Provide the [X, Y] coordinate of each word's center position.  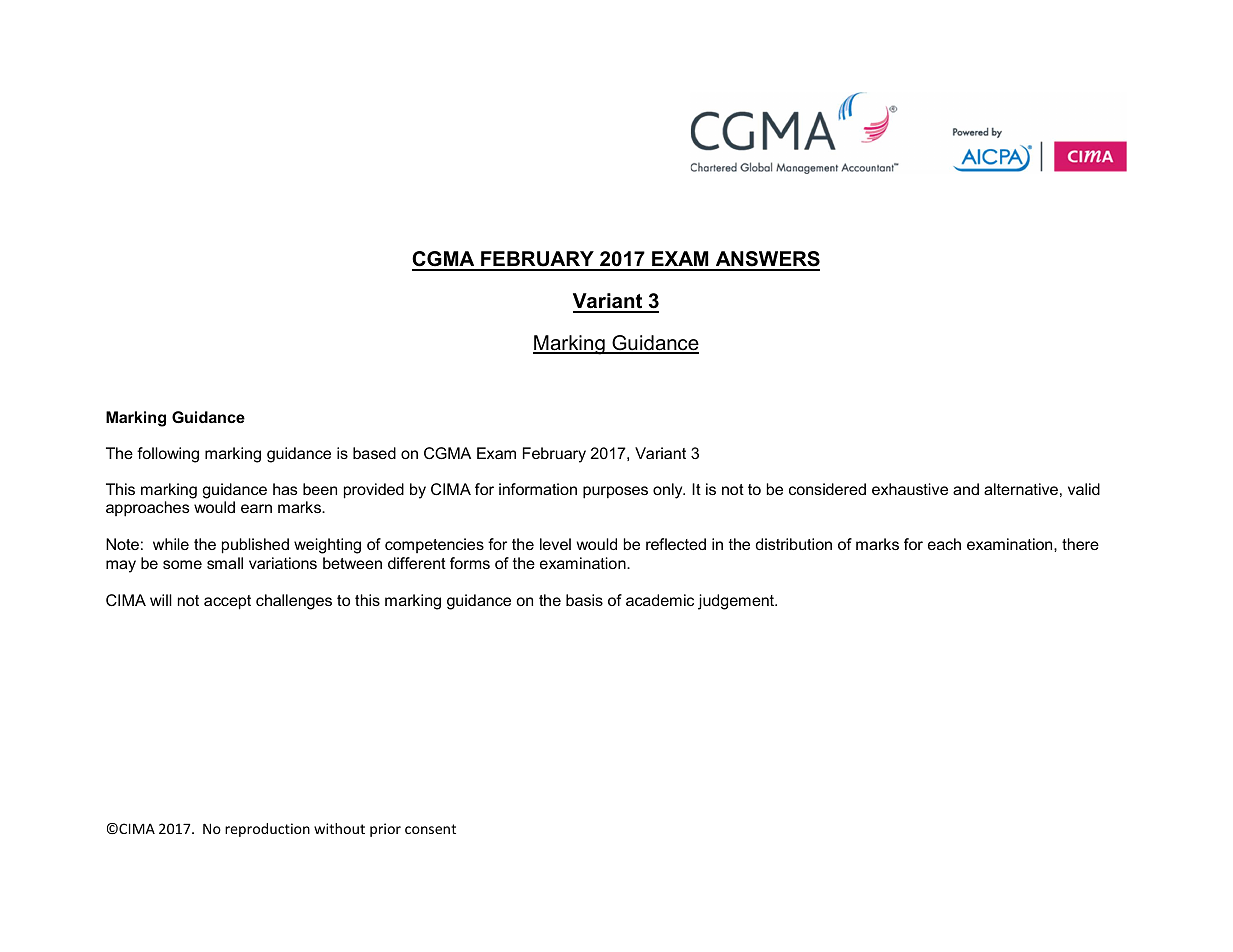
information [538, 489]
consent [430, 829]
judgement [737, 602]
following [168, 455]
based [374, 453]
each [944, 544]
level [555, 544]
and [966, 489]
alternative [1021, 489]
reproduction [267, 830]
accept [227, 602]
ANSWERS [766, 260]
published [255, 546]
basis [584, 600]
